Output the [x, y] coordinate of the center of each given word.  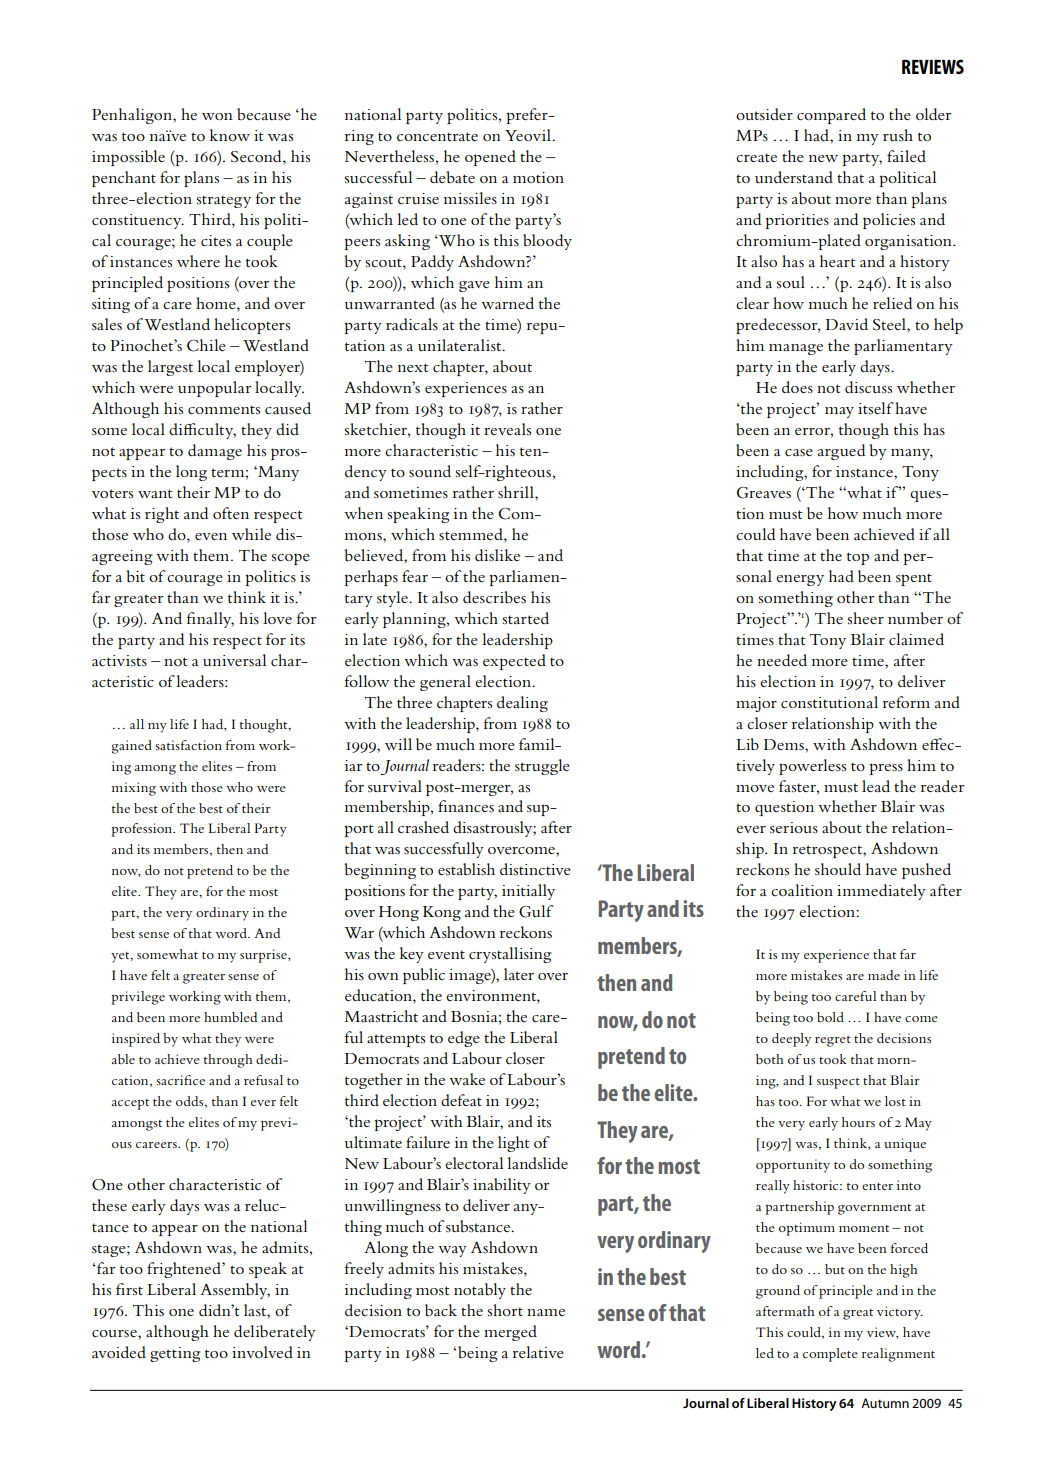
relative [538, 1352]
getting [175, 1354]
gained [132, 747]
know [230, 135]
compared [831, 116]
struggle [542, 767]
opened [490, 158]
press [886, 769]
